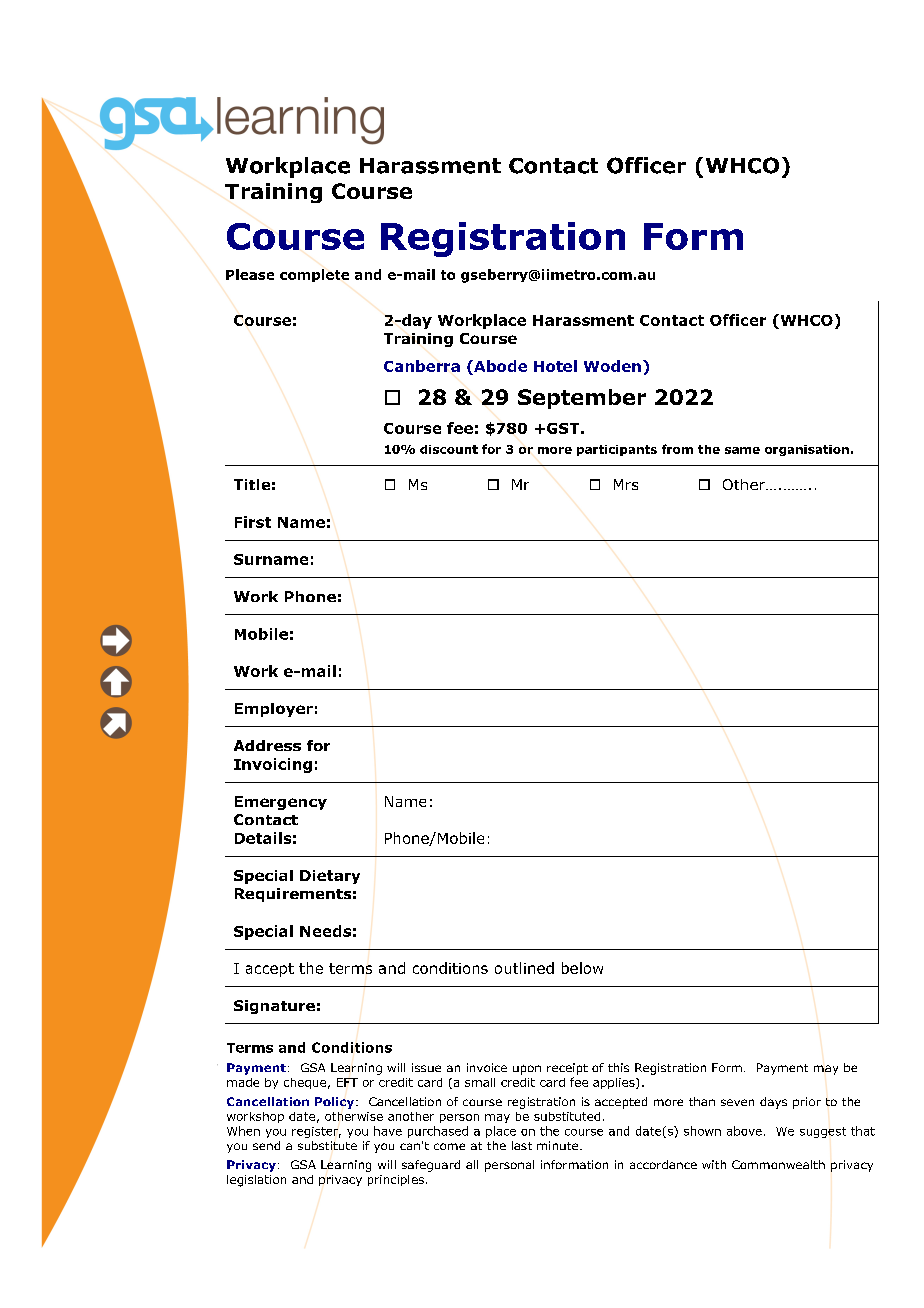 This screenshot has width=924, height=1308. What do you see at coordinates (316, 1132) in the screenshot?
I see `register` at bounding box center [316, 1132].
